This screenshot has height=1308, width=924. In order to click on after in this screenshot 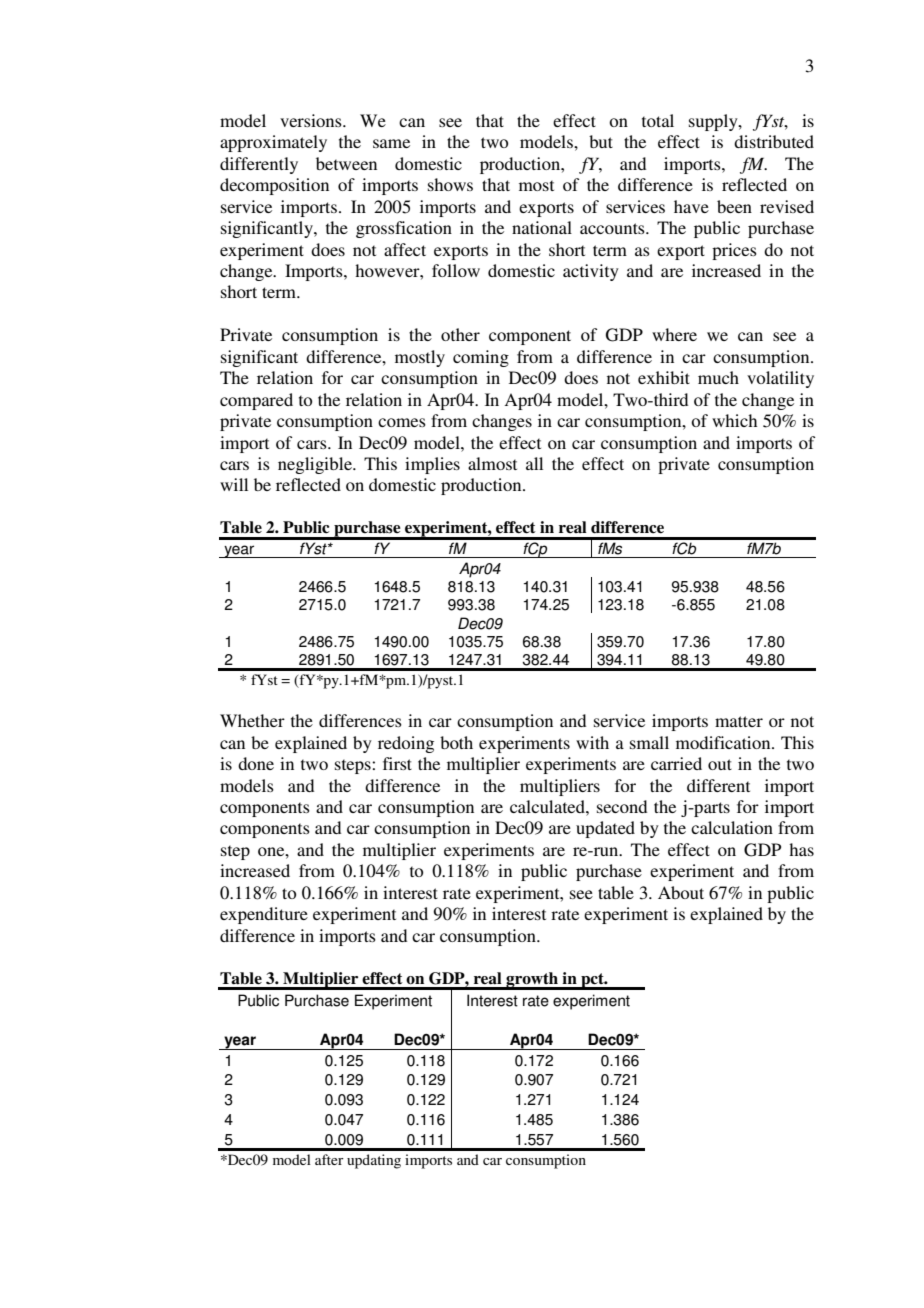, I will do `click(329, 1159)`.
